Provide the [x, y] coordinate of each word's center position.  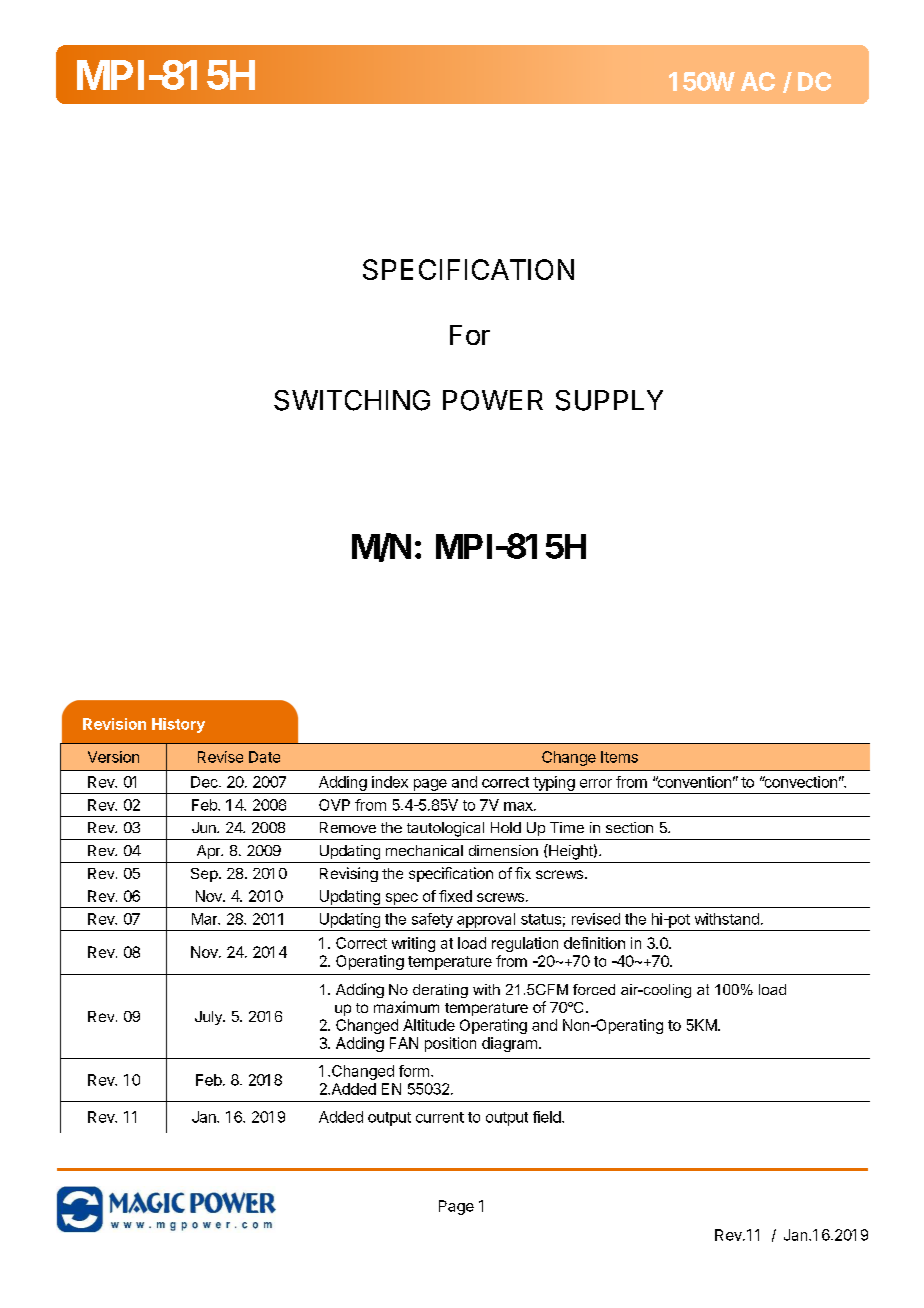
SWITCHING [352, 400]
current [440, 1117]
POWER [493, 400]
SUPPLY [609, 400]
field [548, 1117]
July [209, 1018]
